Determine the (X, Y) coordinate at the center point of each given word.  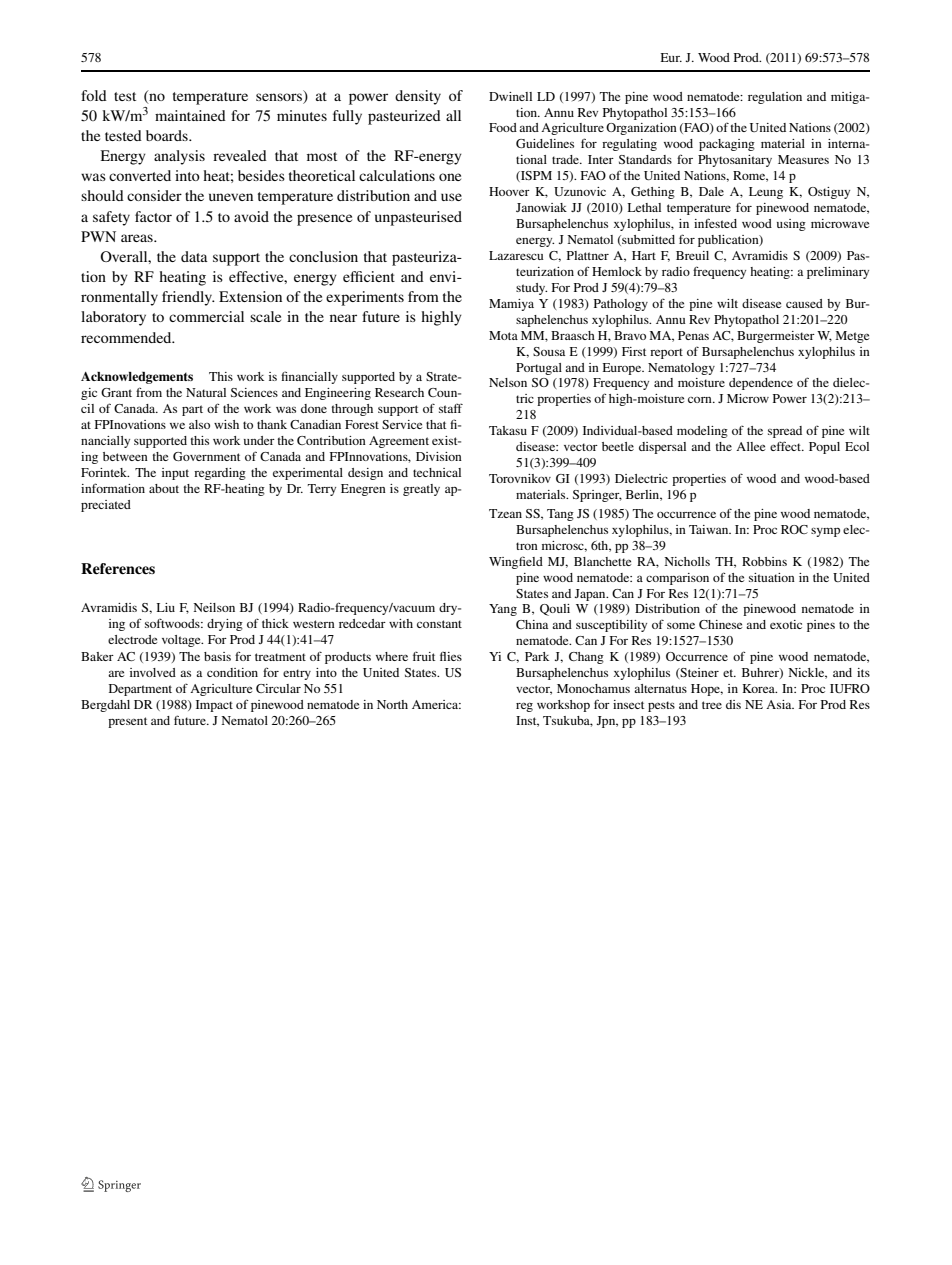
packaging (727, 145)
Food (503, 127)
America (436, 704)
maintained (190, 115)
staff (451, 408)
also (199, 424)
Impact (214, 706)
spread (785, 432)
